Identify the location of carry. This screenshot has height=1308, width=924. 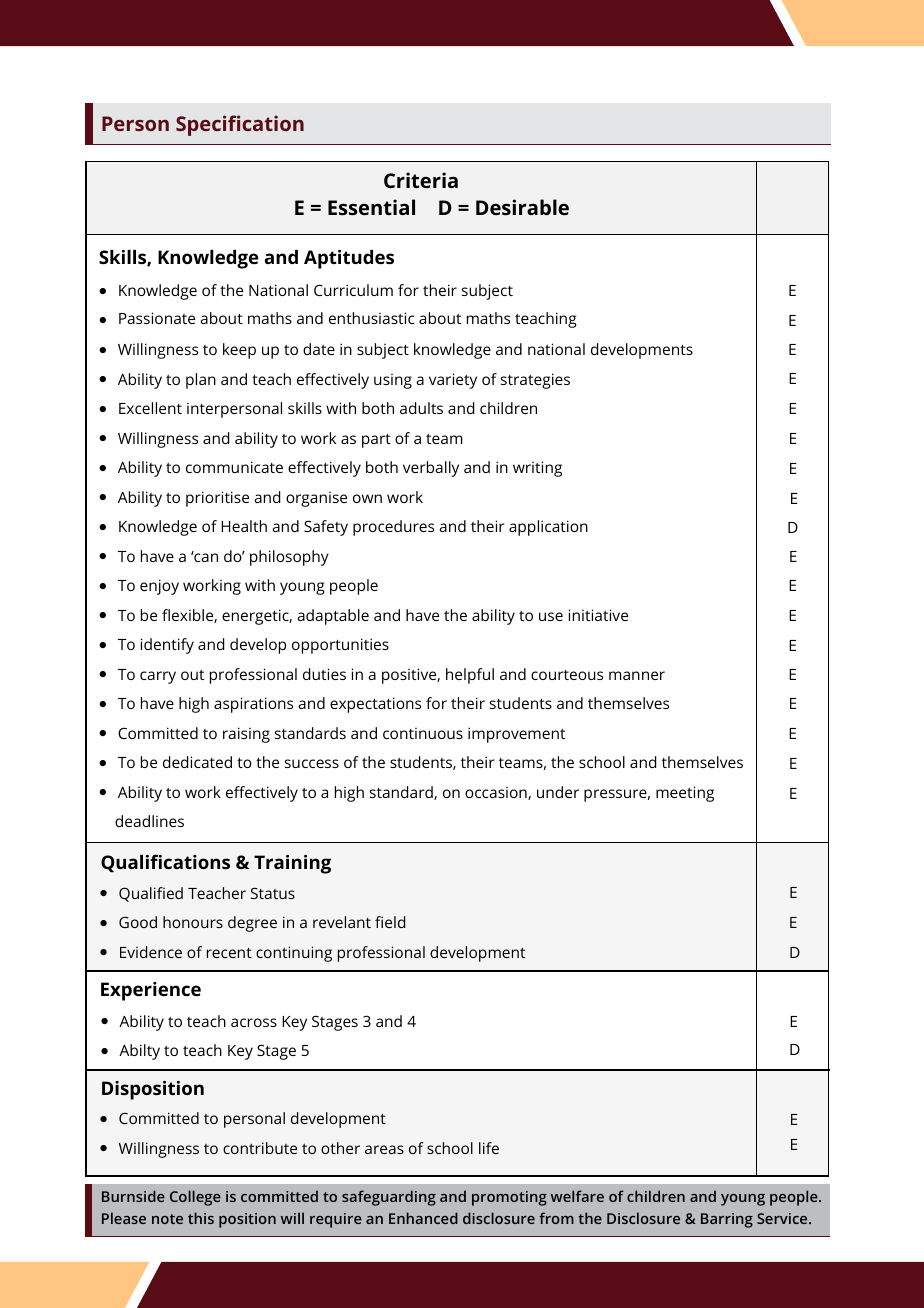
(158, 677).
